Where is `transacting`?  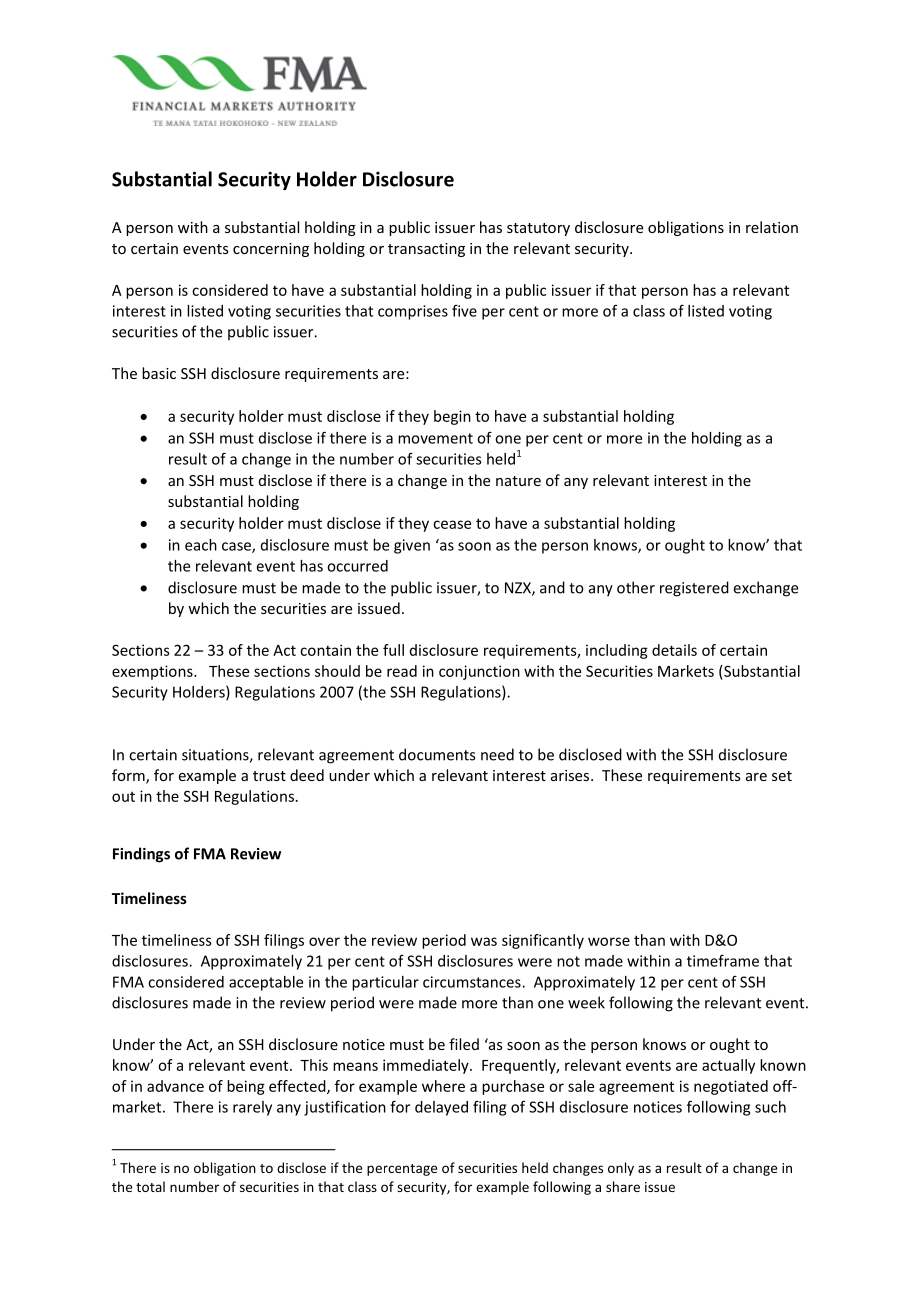 transacting is located at coordinates (426, 250).
